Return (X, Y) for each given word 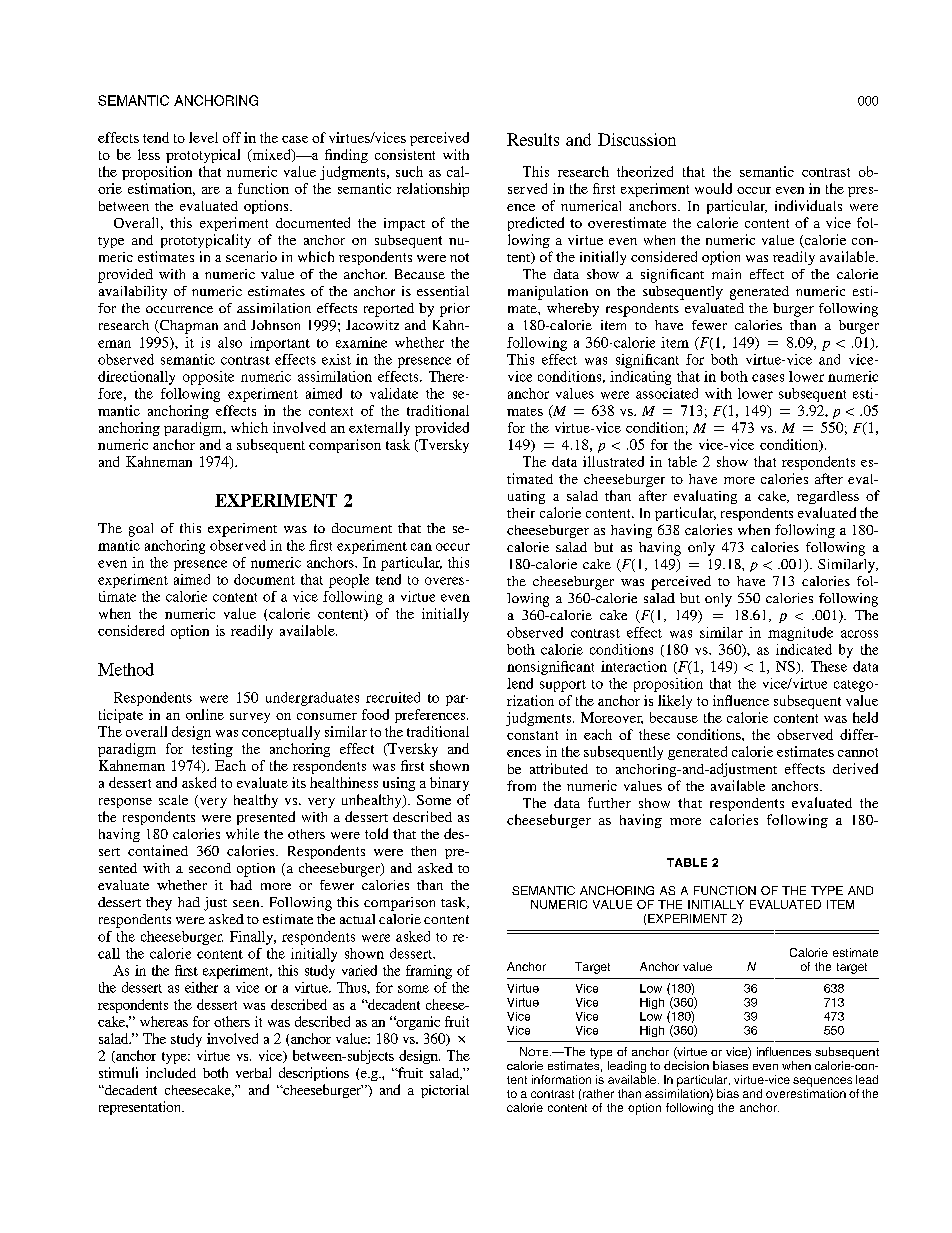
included (171, 1072)
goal (141, 530)
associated (667, 393)
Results (533, 139)
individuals (808, 205)
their (521, 513)
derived (855, 768)
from (521, 785)
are (211, 190)
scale (173, 800)
